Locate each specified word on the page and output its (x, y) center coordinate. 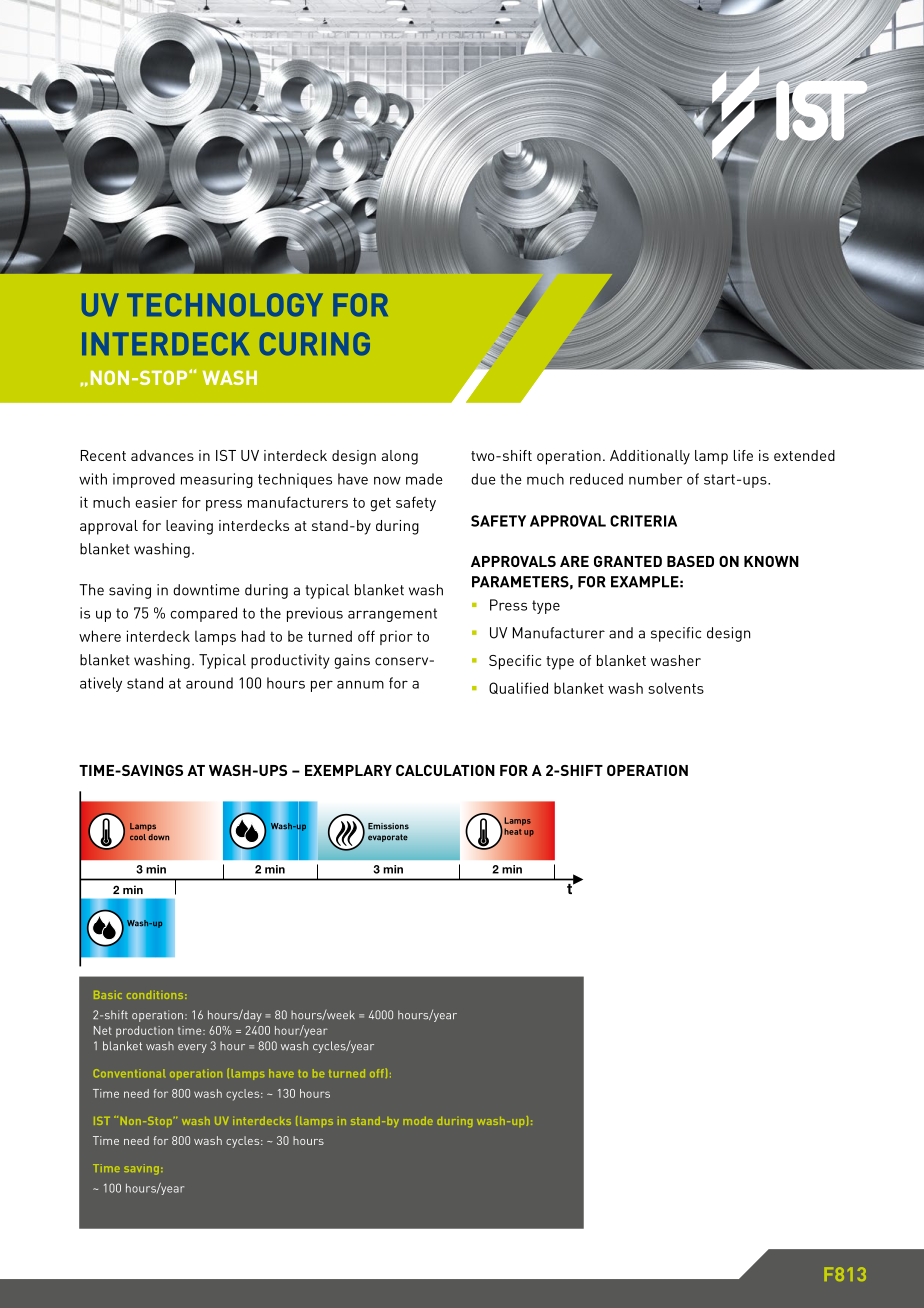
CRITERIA (643, 521)
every (192, 1048)
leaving (189, 527)
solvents (676, 688)
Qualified (518, 688)
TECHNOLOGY (225, 305)
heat (512, 831)
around (209, 683)
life (743, 455)
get (380, 504)
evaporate (388, 838)
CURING (315, 344)
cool (138, 837)
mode (418, 1121)
